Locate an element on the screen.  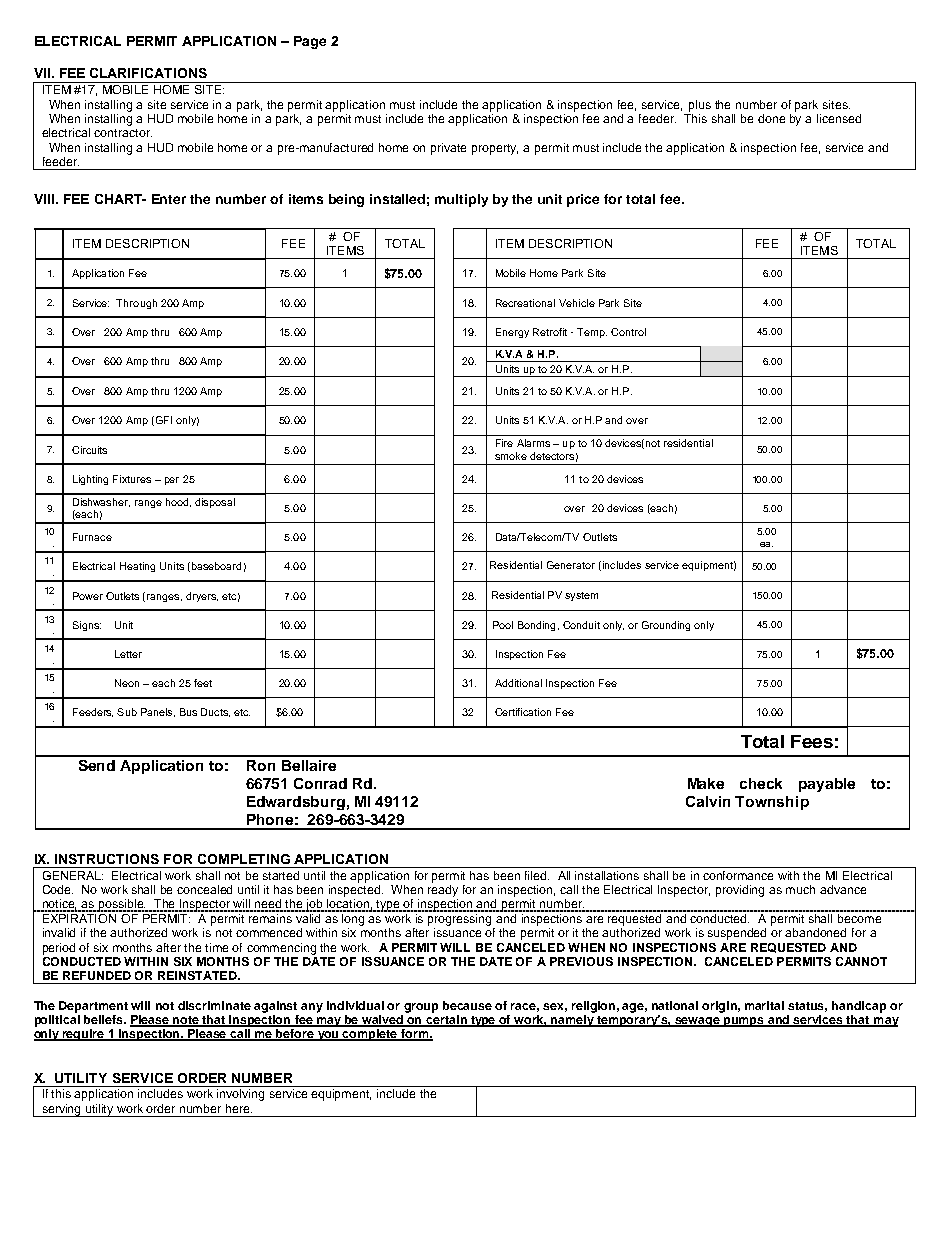
private is located at coordinates (448, 149).
